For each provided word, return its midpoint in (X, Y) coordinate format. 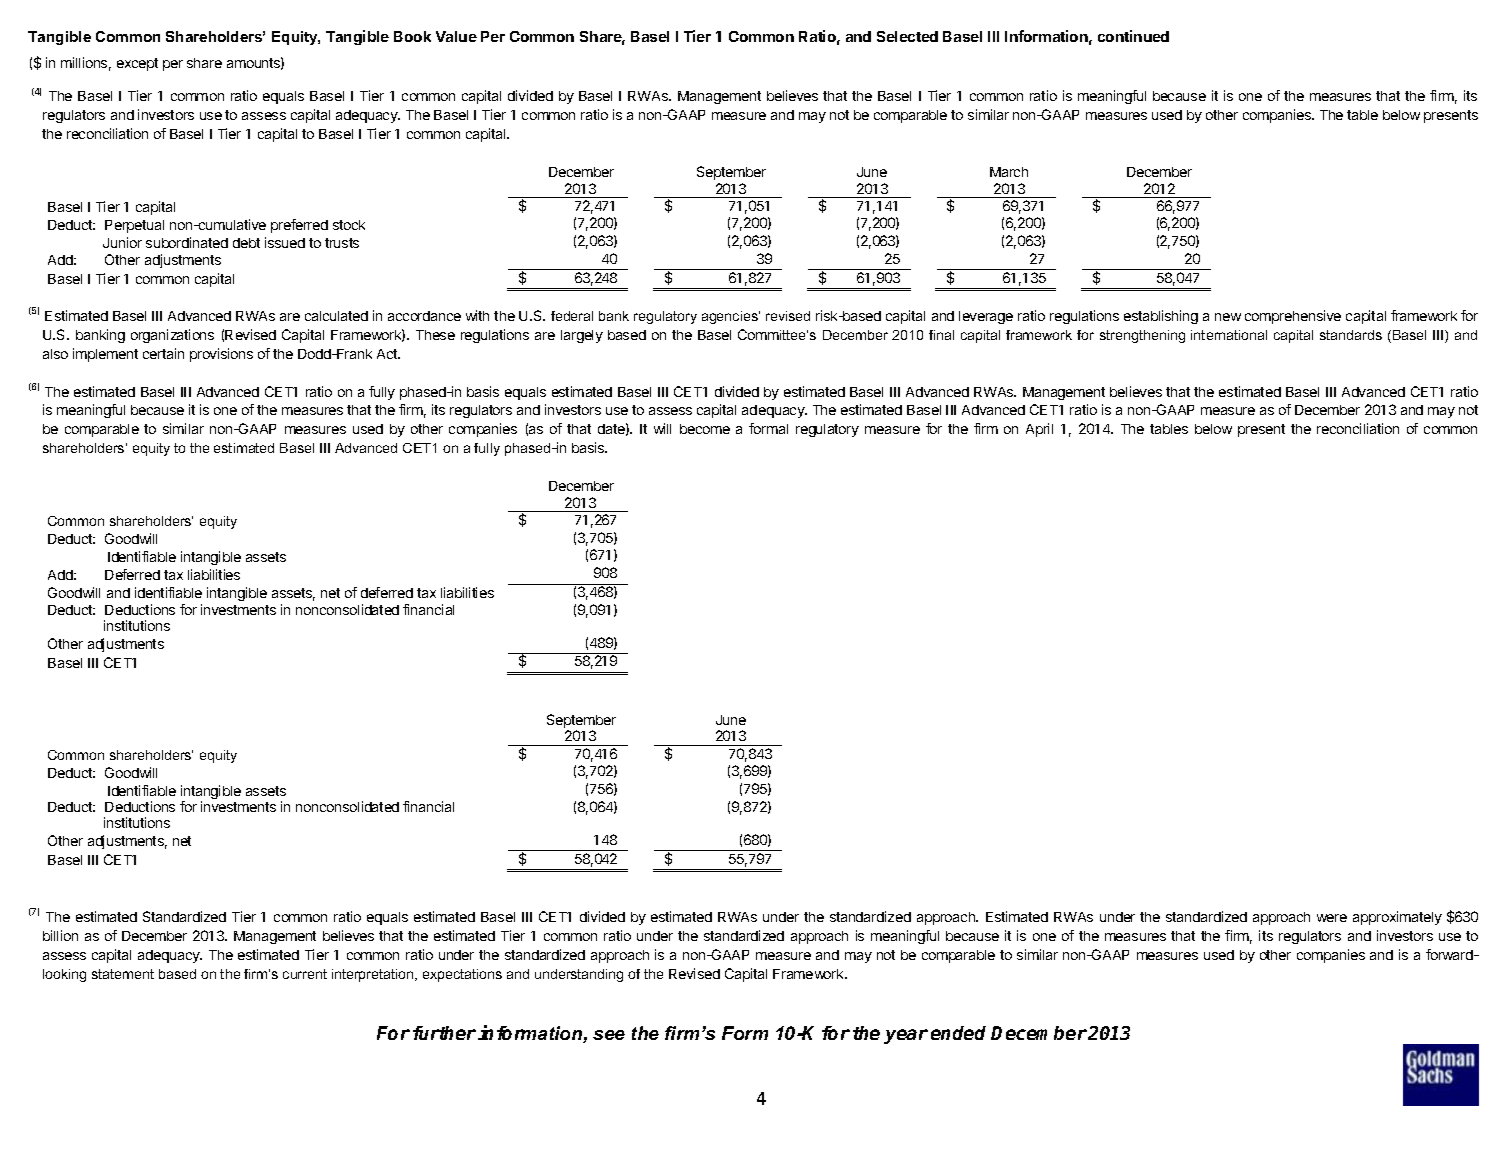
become (705, 429)
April (1039, 430)
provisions (221, 355)
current (305, 974)
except (137, 64)
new (1228, 317)
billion (60, 935)
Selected (907, 36)
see (609, 1035)
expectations (462, 975)
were (1332, 918)
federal (572, 316)
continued (1133, 36)
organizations (172, 336)
